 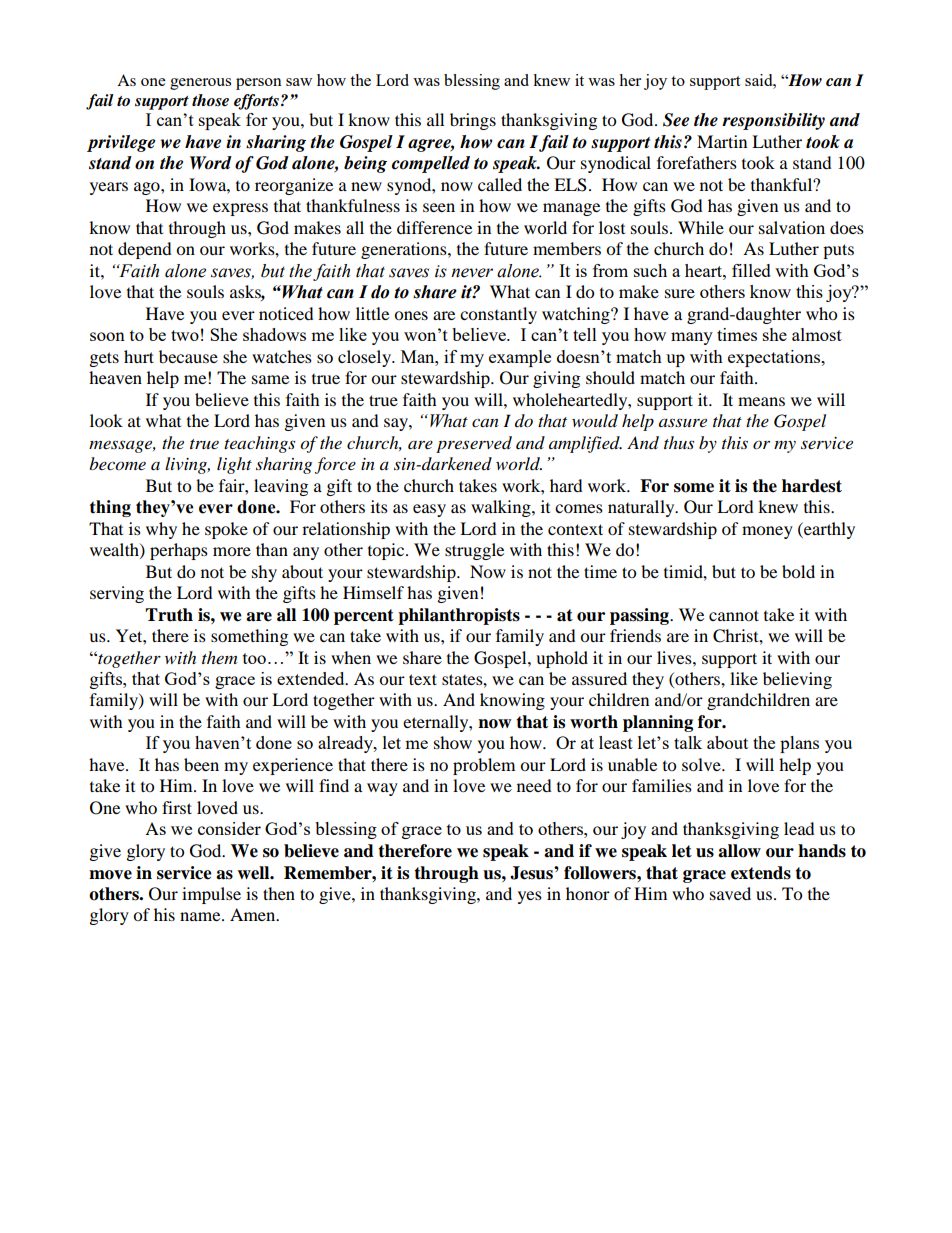 What do you see at coordinates (210, 100) in the screenshot?
I see `those` at bounding box center [210, 100].
